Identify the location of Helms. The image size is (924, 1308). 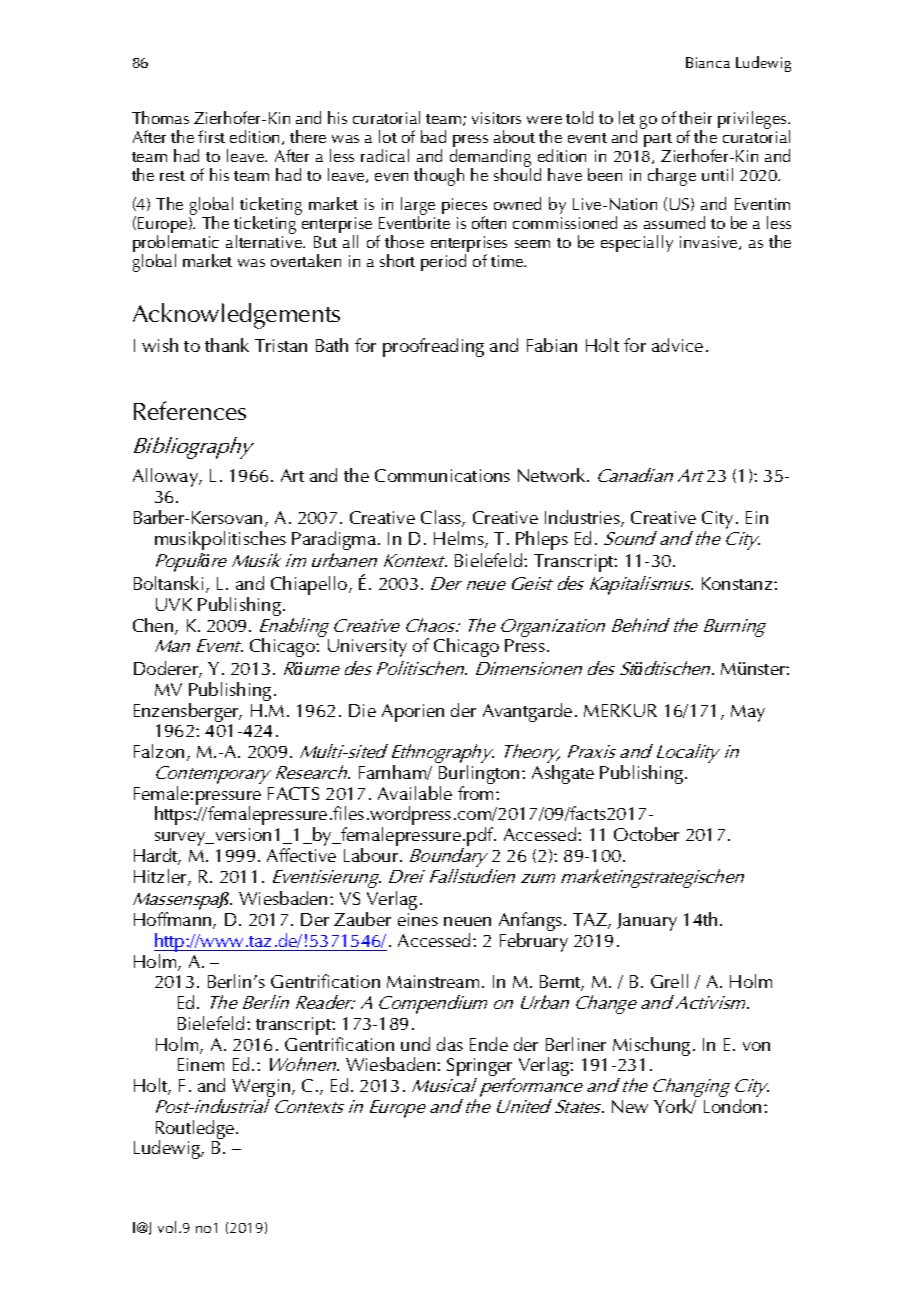
(460, 539).
